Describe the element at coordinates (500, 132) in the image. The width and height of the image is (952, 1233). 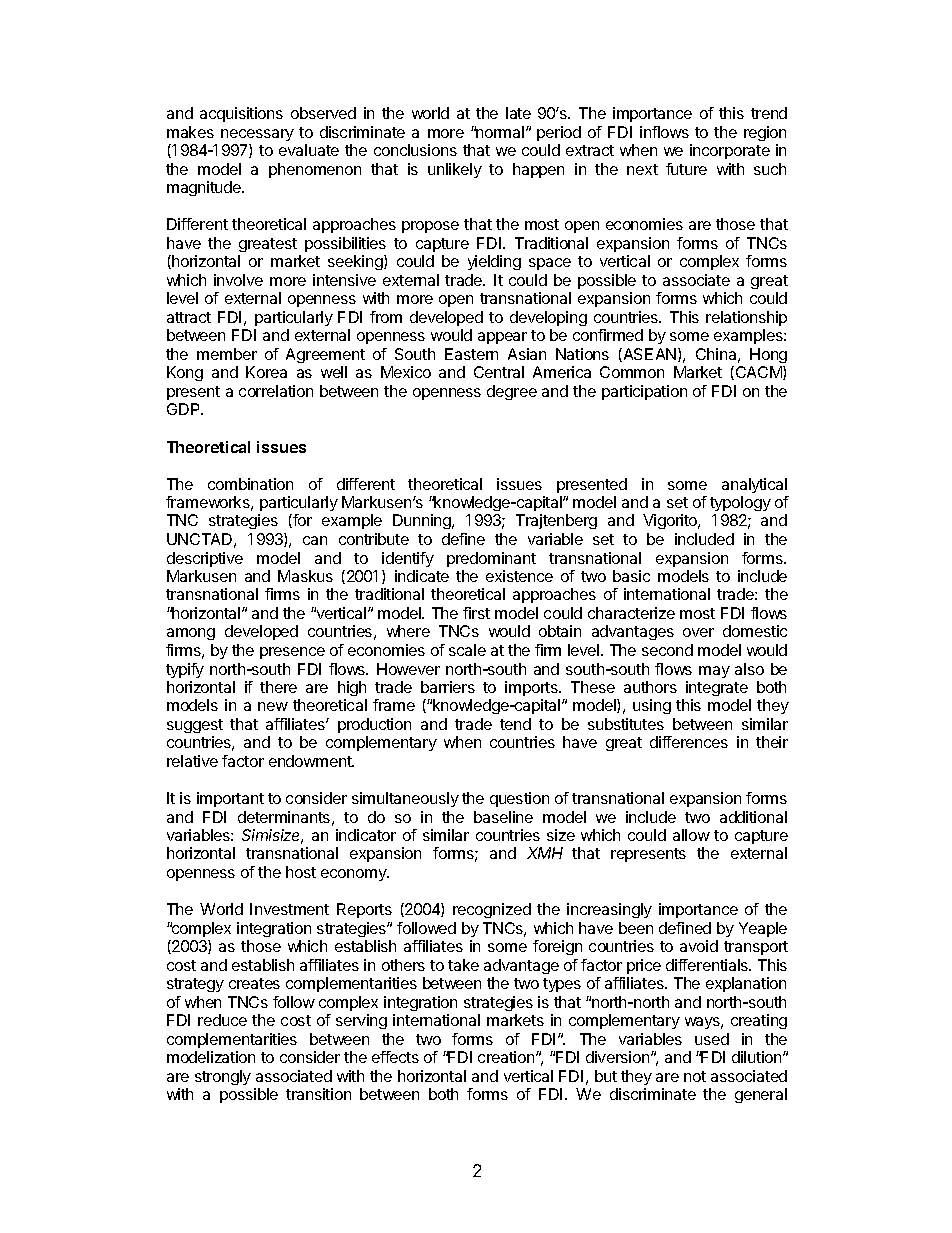
I see `normal` at that location.
